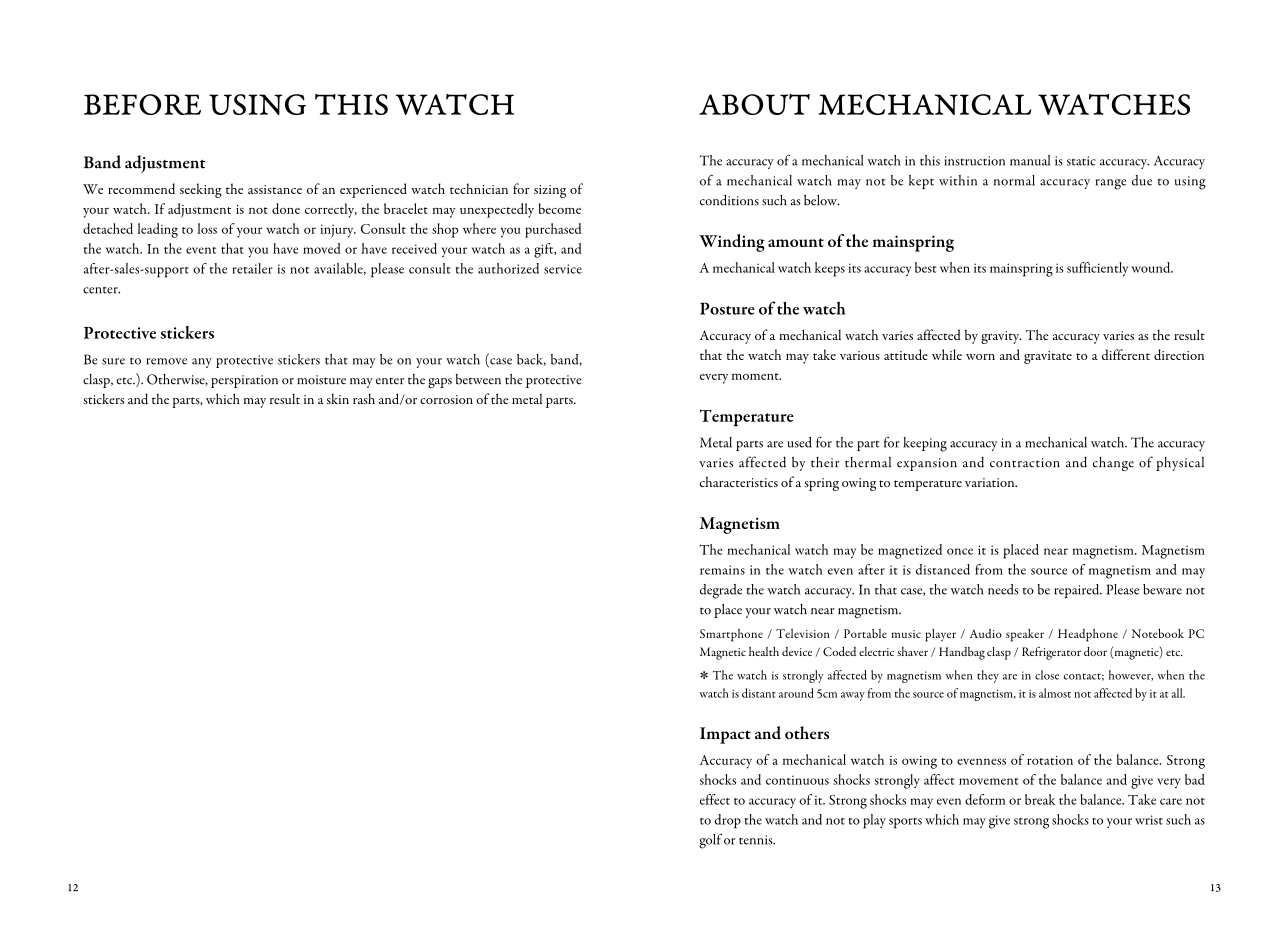  What do you see at coordinates (1081, 161) in the screenshot?
I see `static` at bounding box center [1081, 161].
